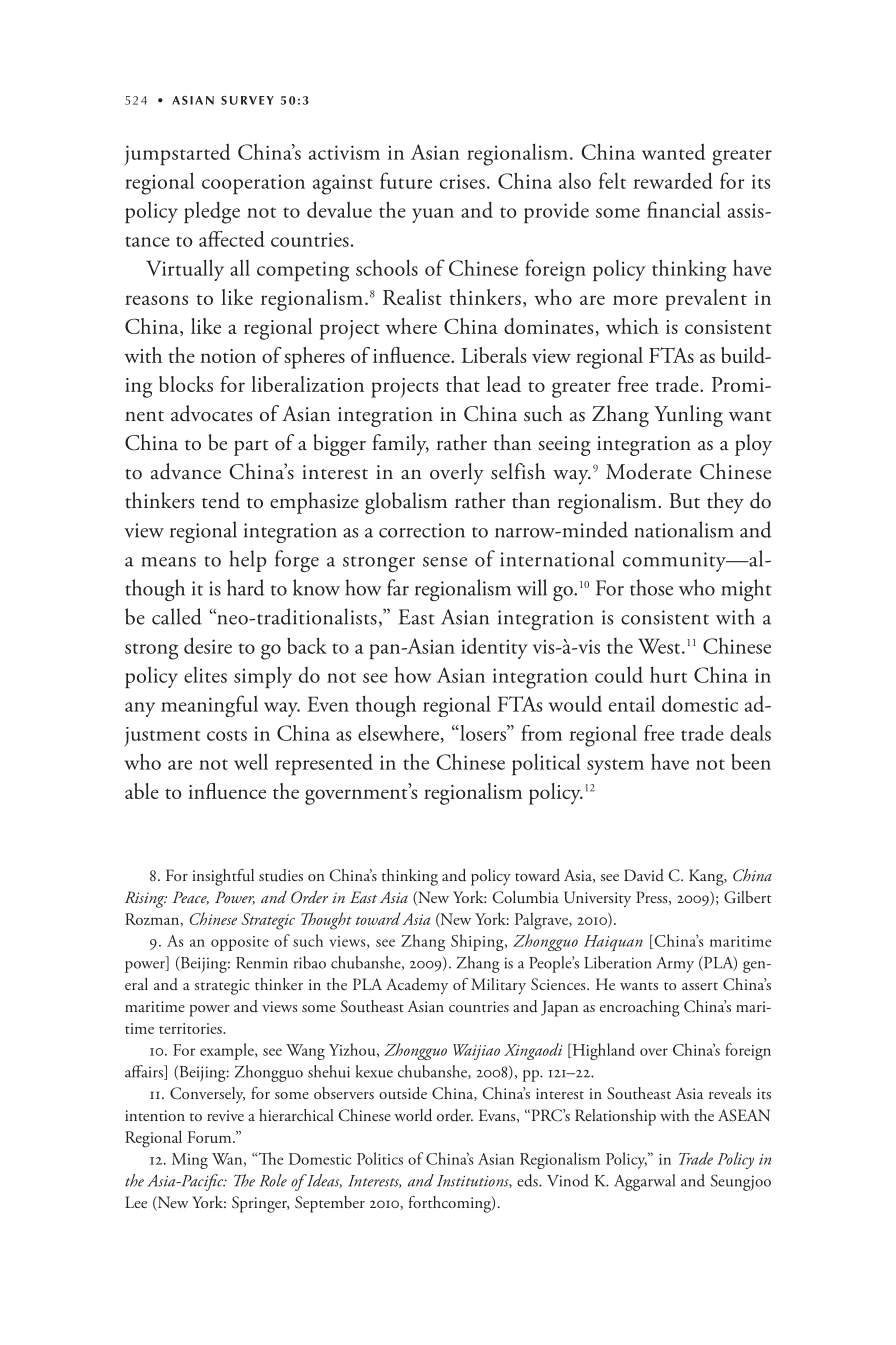  Describe the element at coordinates (463, 384) in the screenshot. I see `that` at that location.
